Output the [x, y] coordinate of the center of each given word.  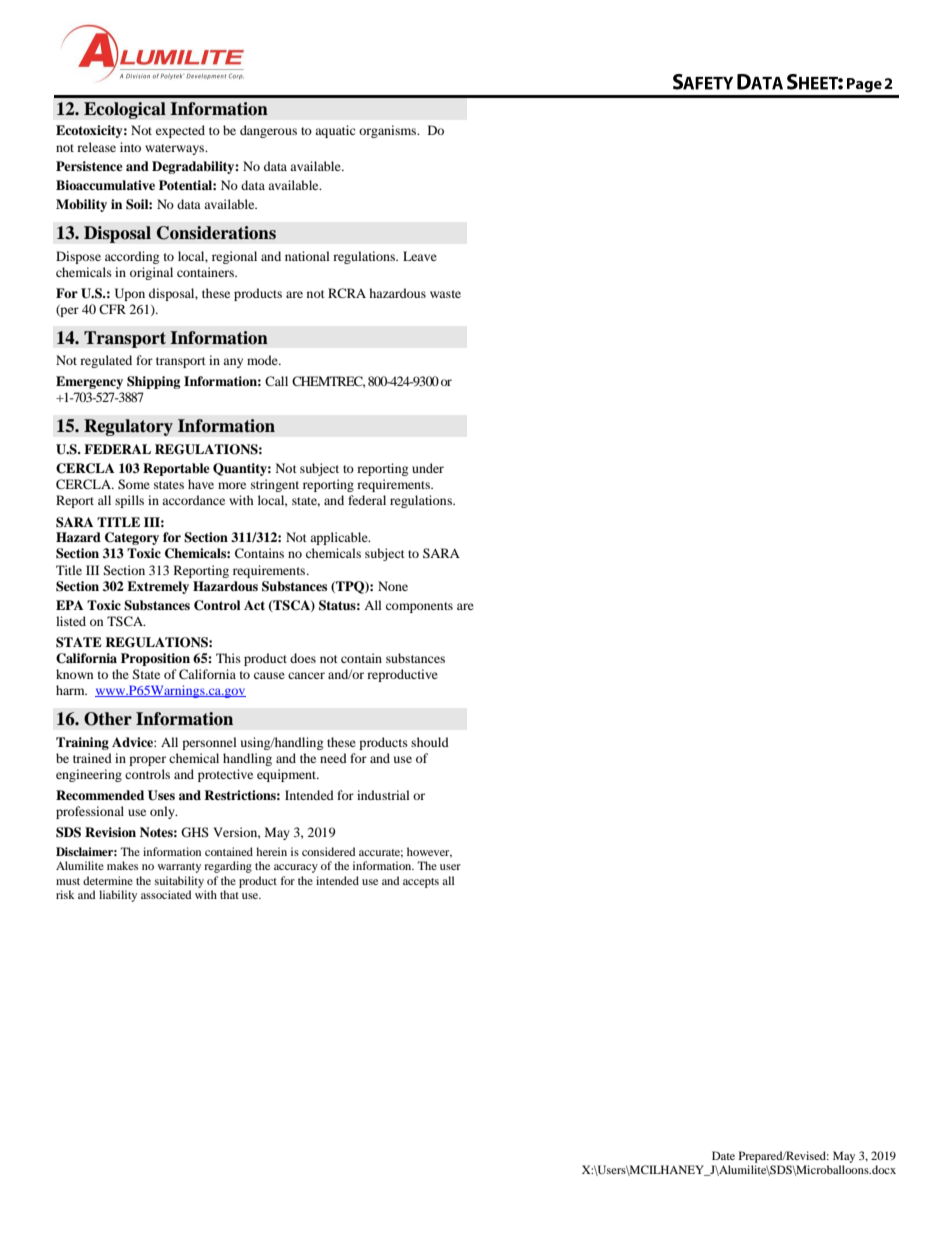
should [430, 742]
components [419, 607]
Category [132, 538]
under [428, 468]
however [429, 852]
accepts [421, 883]
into [130, 147]
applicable [340, 538]
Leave [420, 256]
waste [445, 294]
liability [118, 896]
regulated [106, 361]
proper [147, 761]
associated [166, 894]
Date [723, 1155]
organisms [389, 131]
